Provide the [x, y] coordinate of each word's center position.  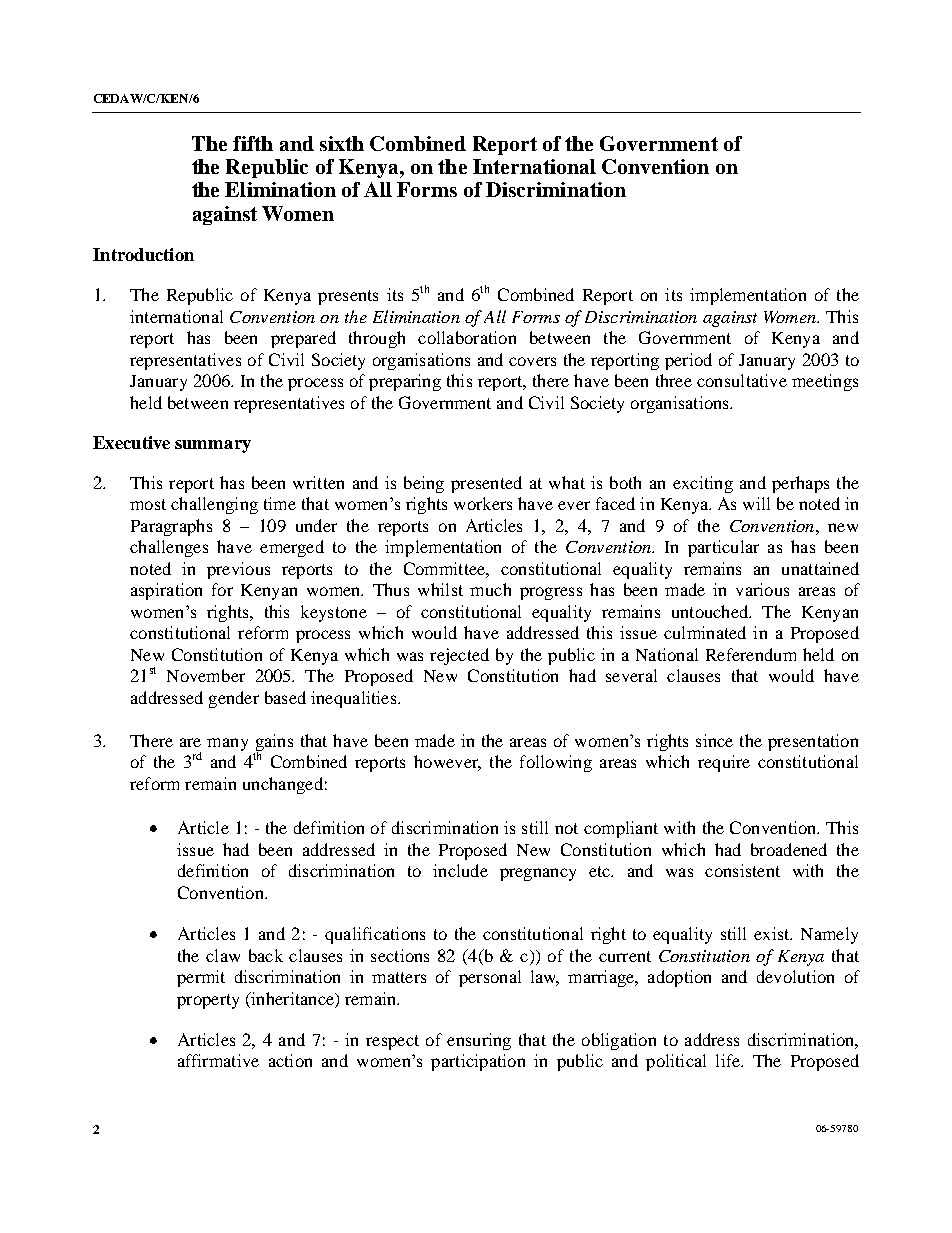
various [762, 589]
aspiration [166, 591]
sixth [342, 143]
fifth [253, 143]
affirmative [218, 1060]
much [490, 589]
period [688, 361]
